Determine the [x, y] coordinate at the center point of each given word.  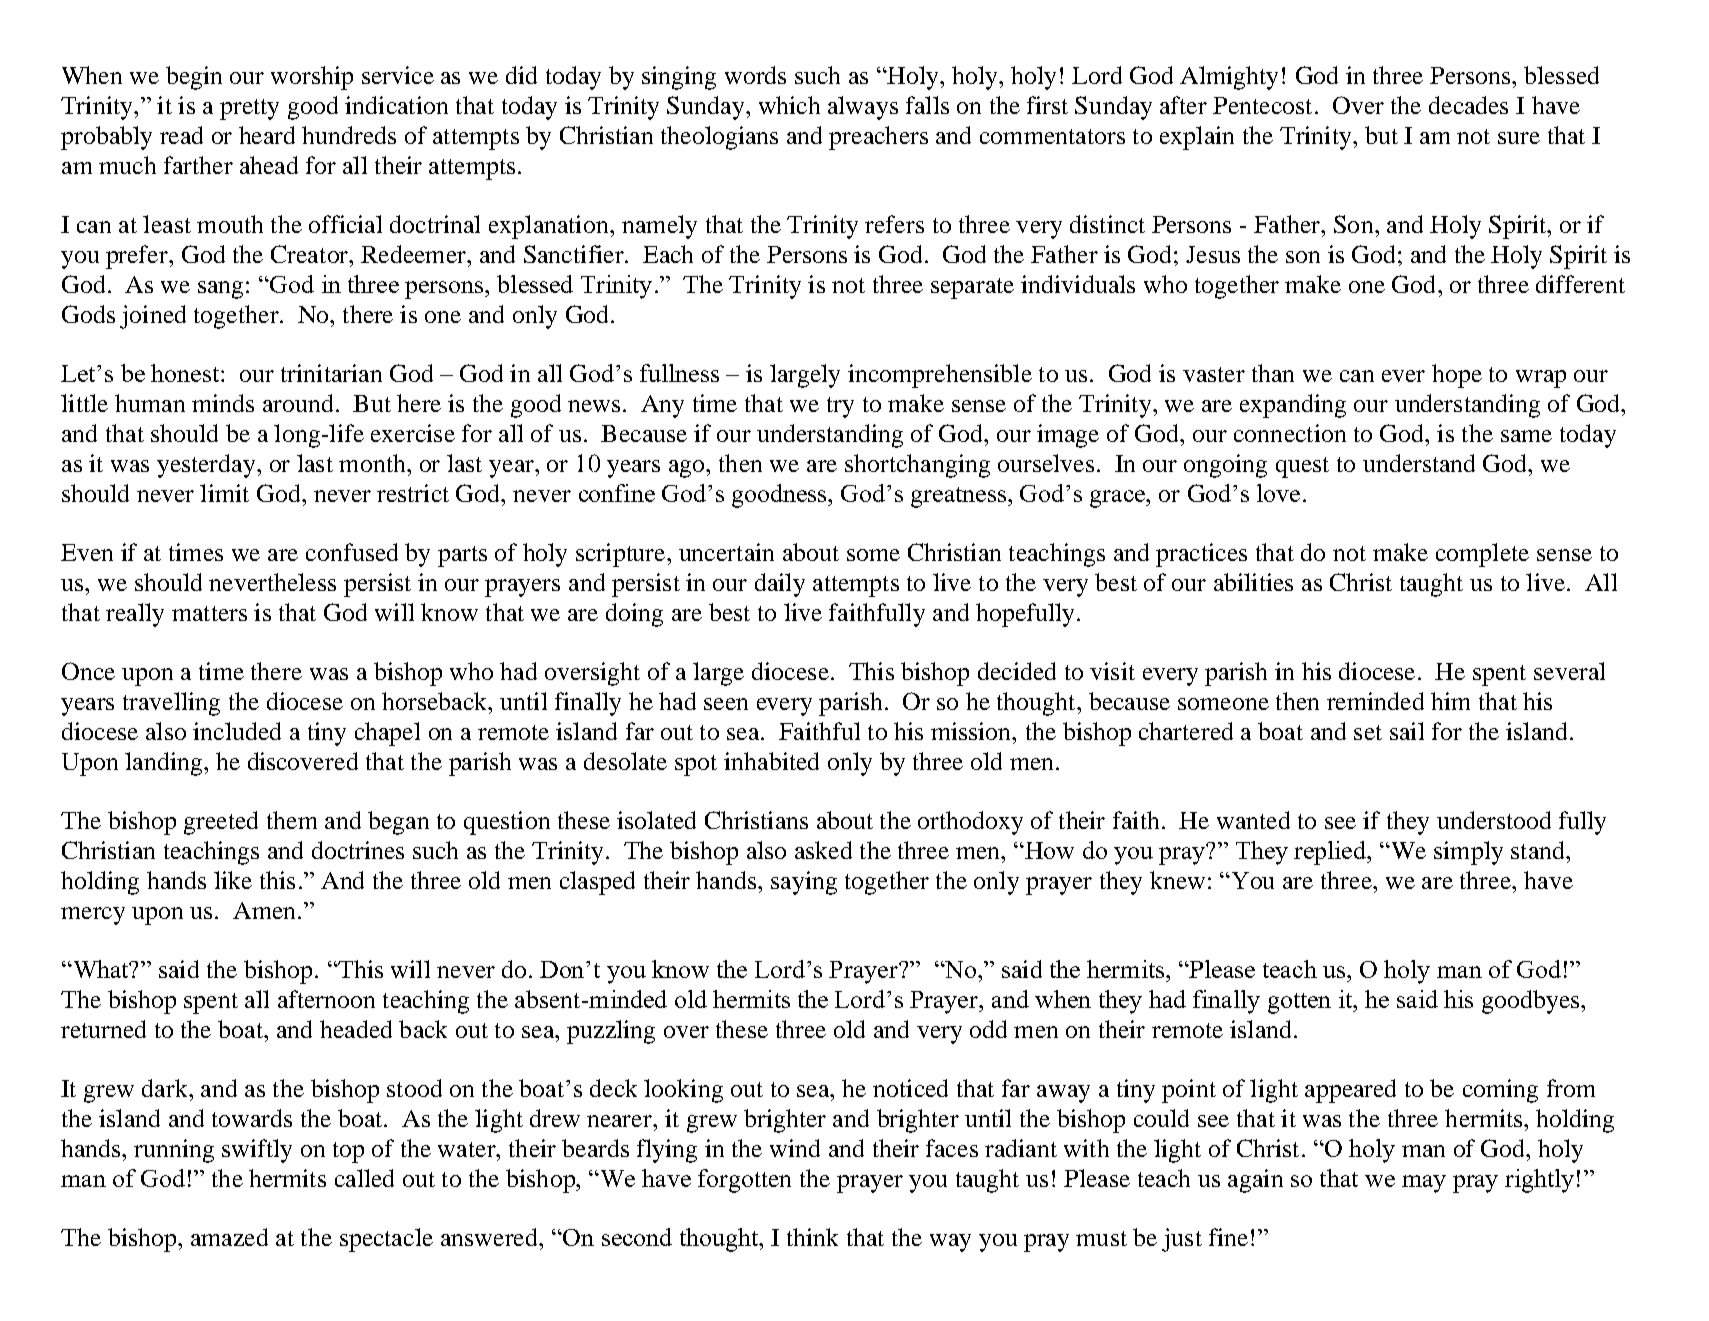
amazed [229, 1237]
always [863, 108]
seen [726, 704]
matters [209, 613]
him [1450, 701]
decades [1468, 105]
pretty [249, 109]
